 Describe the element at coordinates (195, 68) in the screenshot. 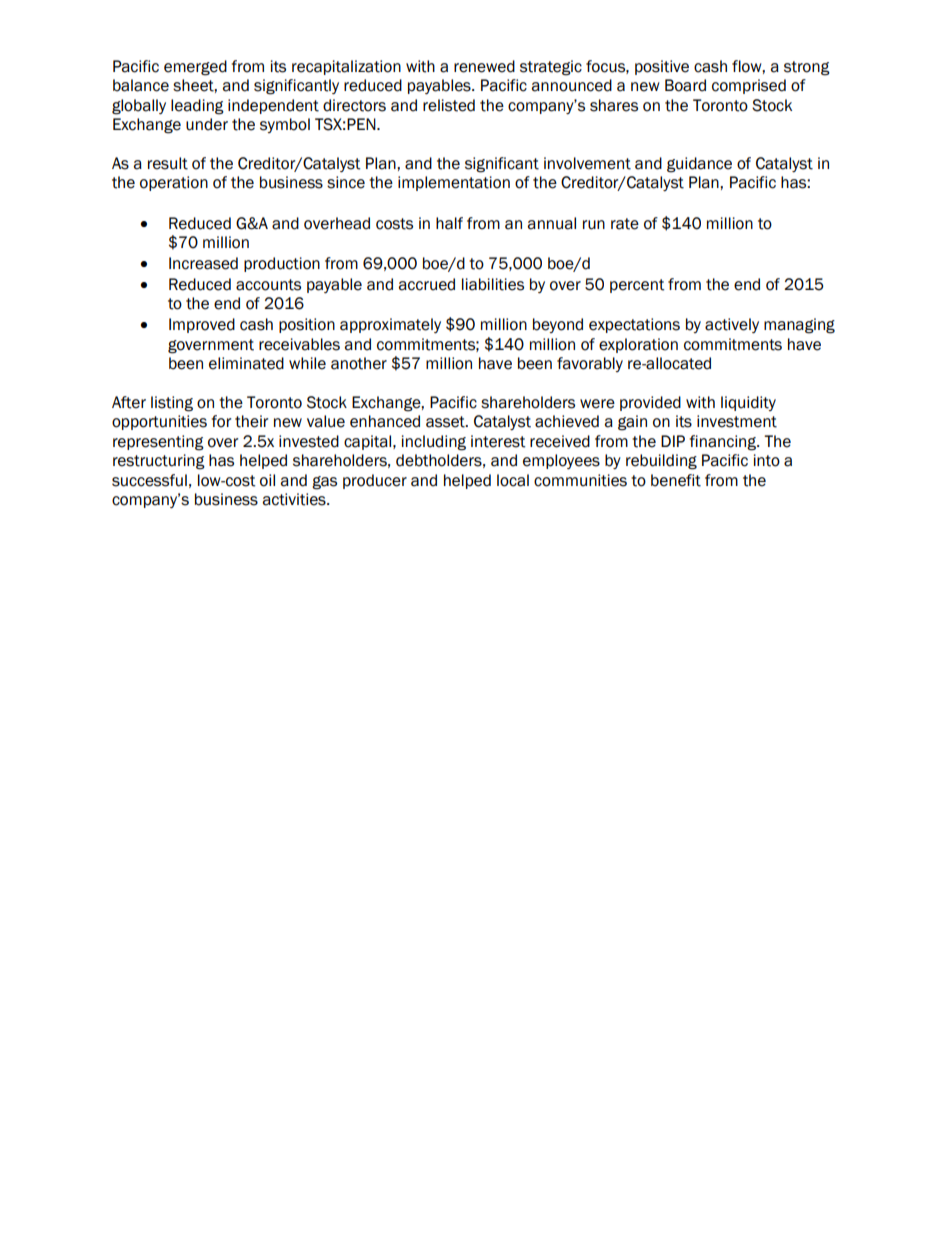

I see `emerged` at that location.
